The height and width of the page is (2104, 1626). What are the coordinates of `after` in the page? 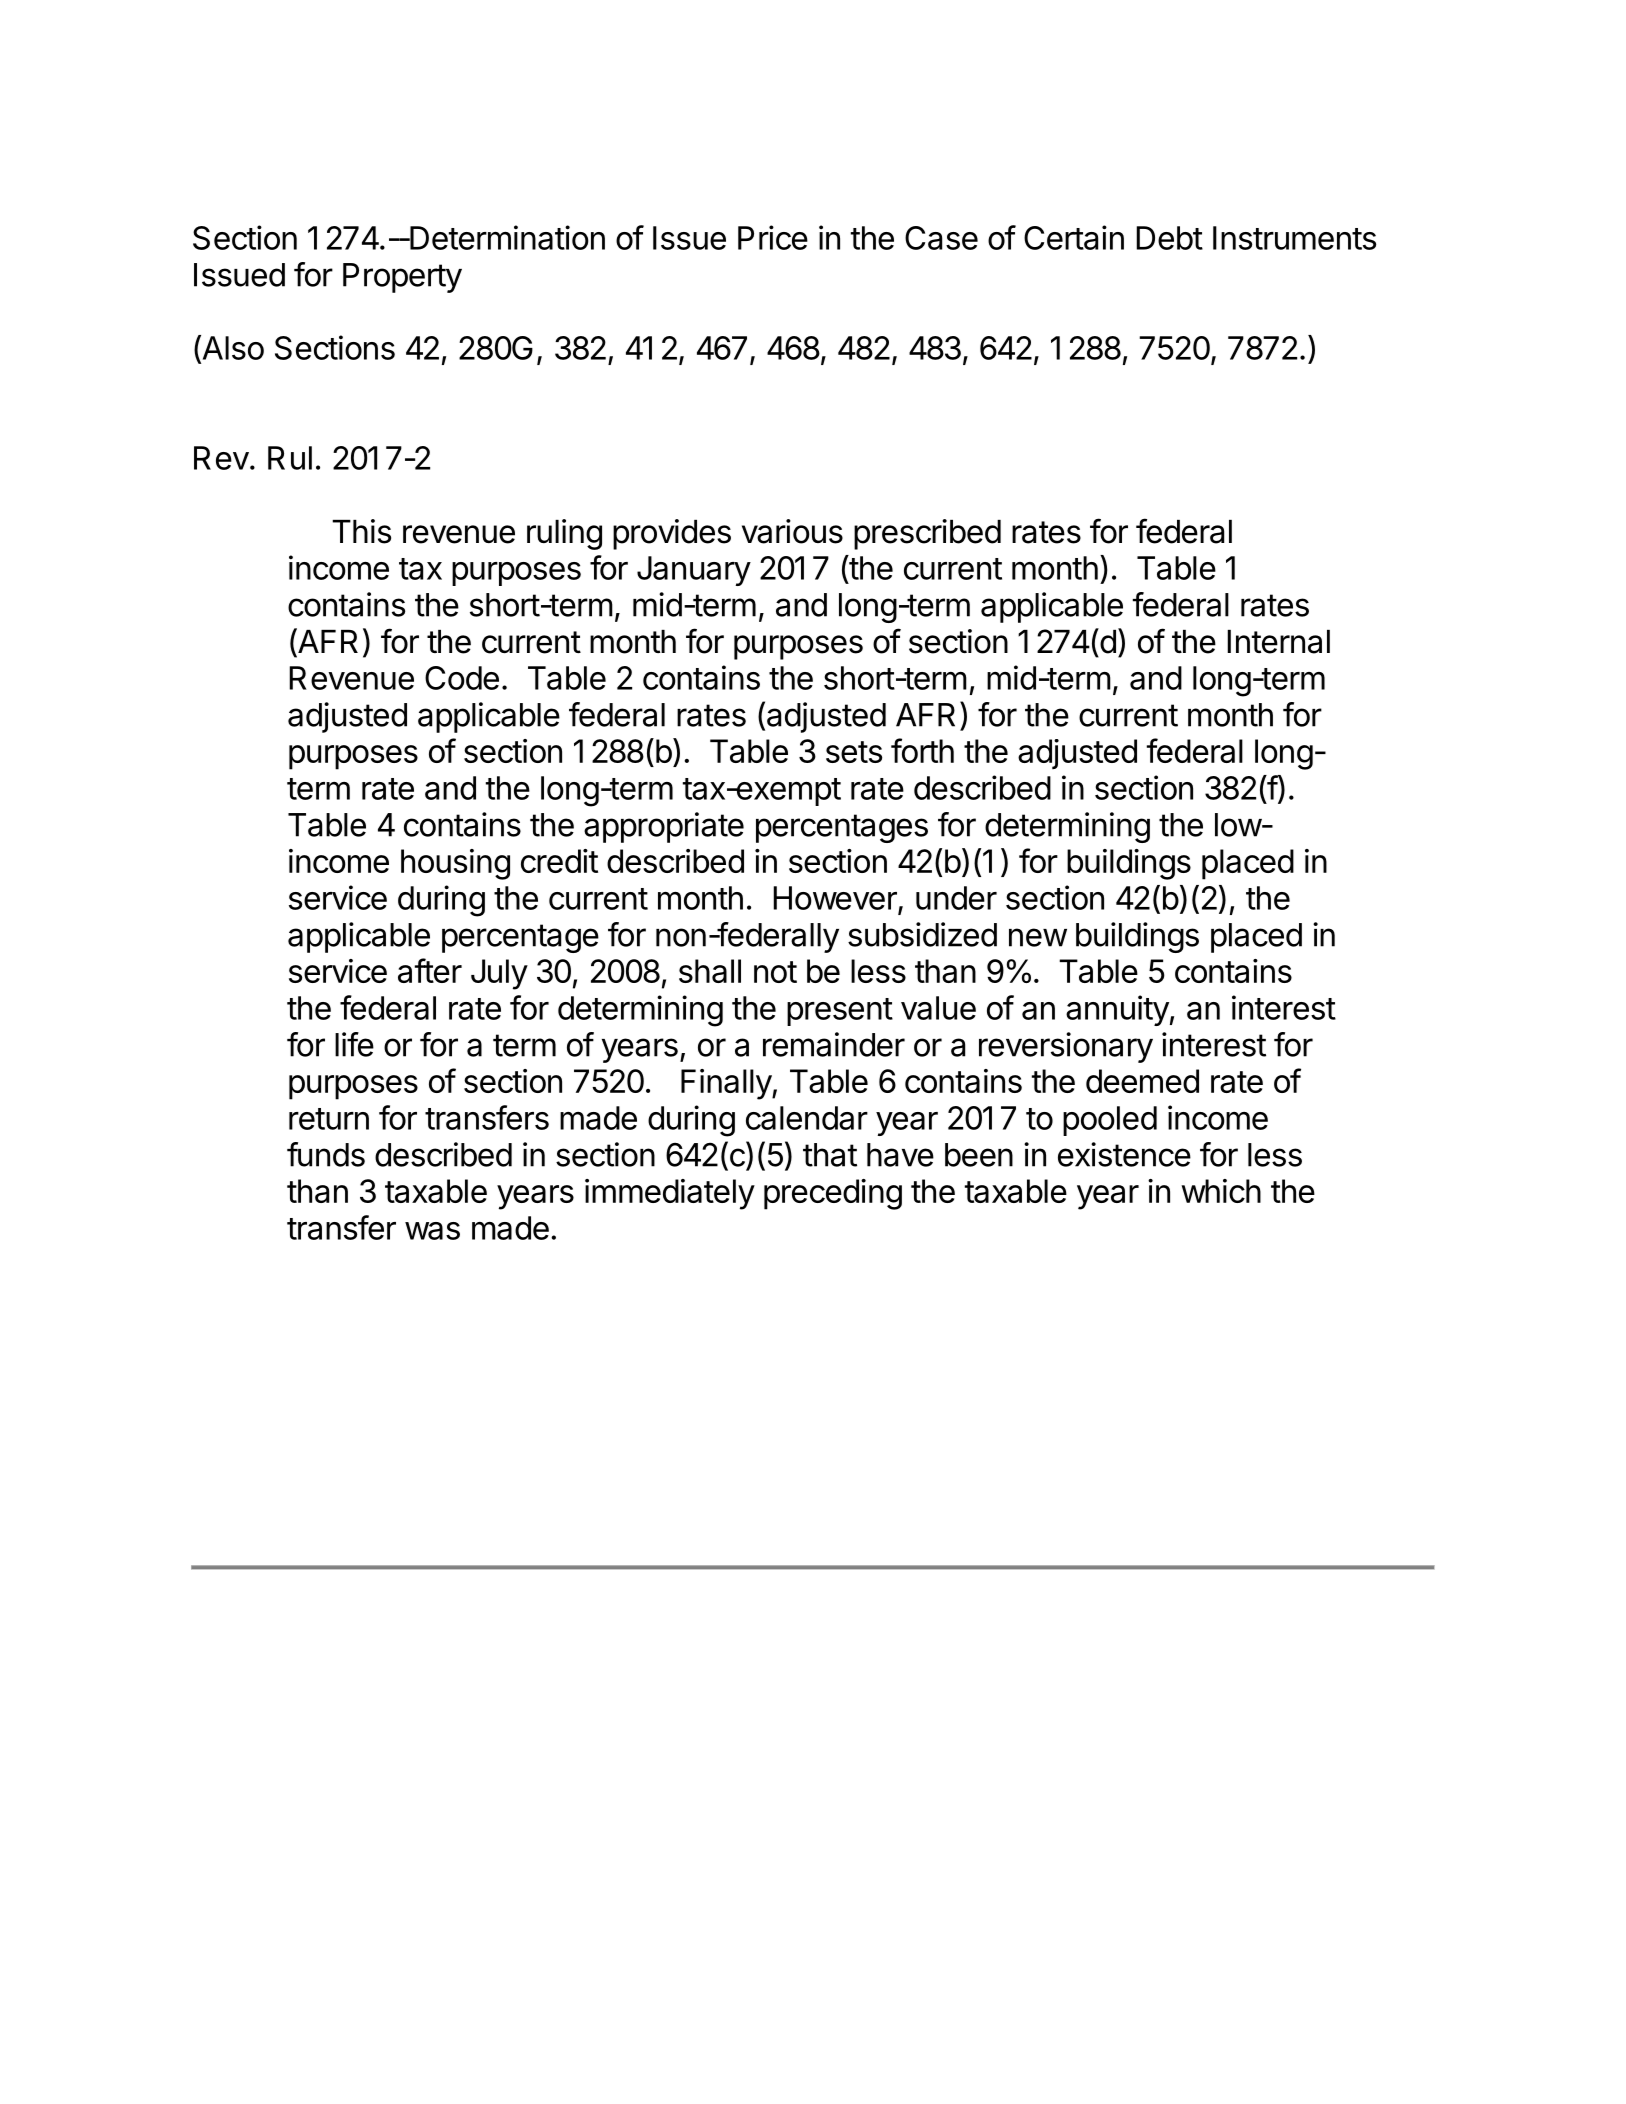 It's located at (430, 970).
